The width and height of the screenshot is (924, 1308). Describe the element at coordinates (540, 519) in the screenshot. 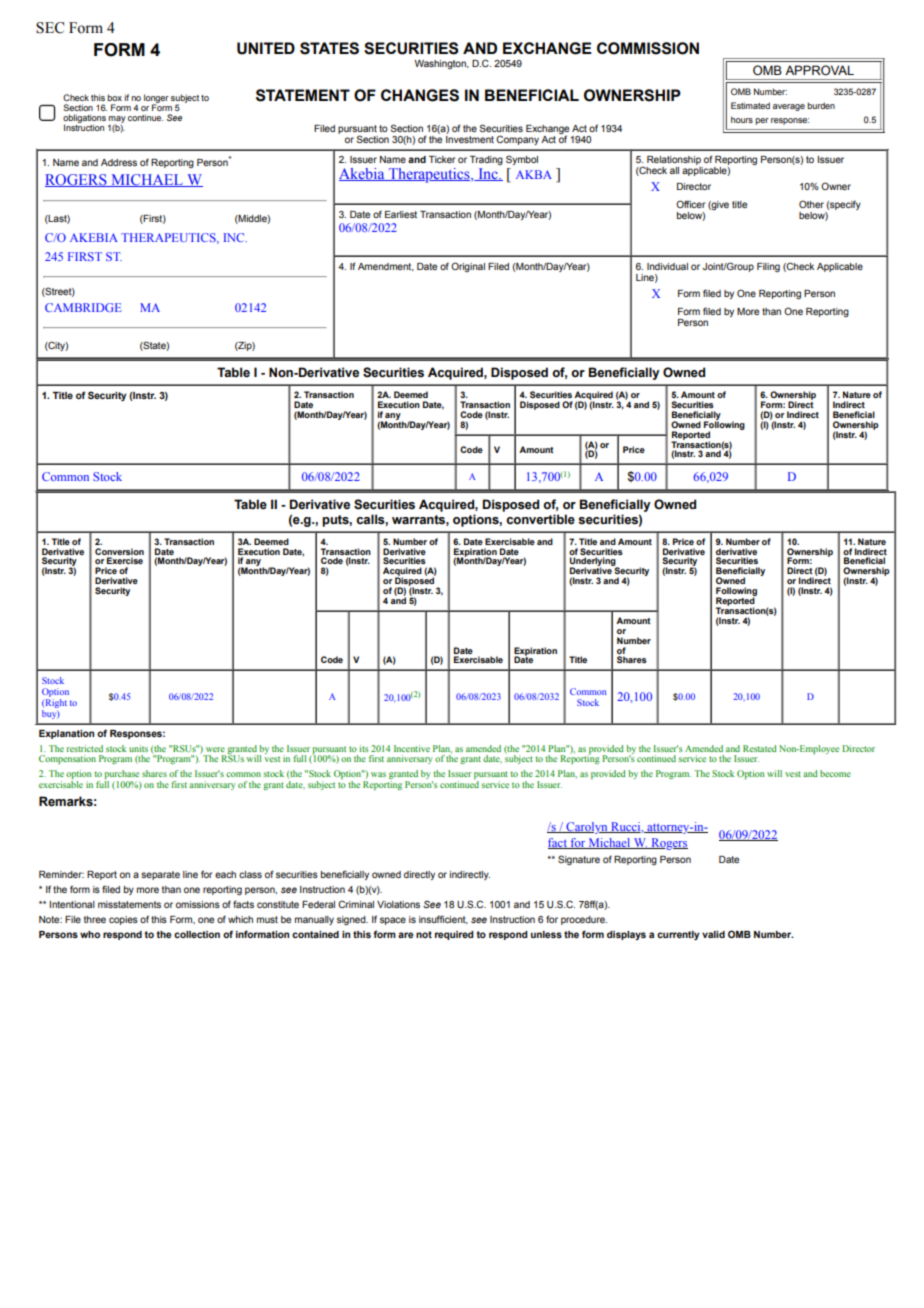

I see `convertible` at that location.
